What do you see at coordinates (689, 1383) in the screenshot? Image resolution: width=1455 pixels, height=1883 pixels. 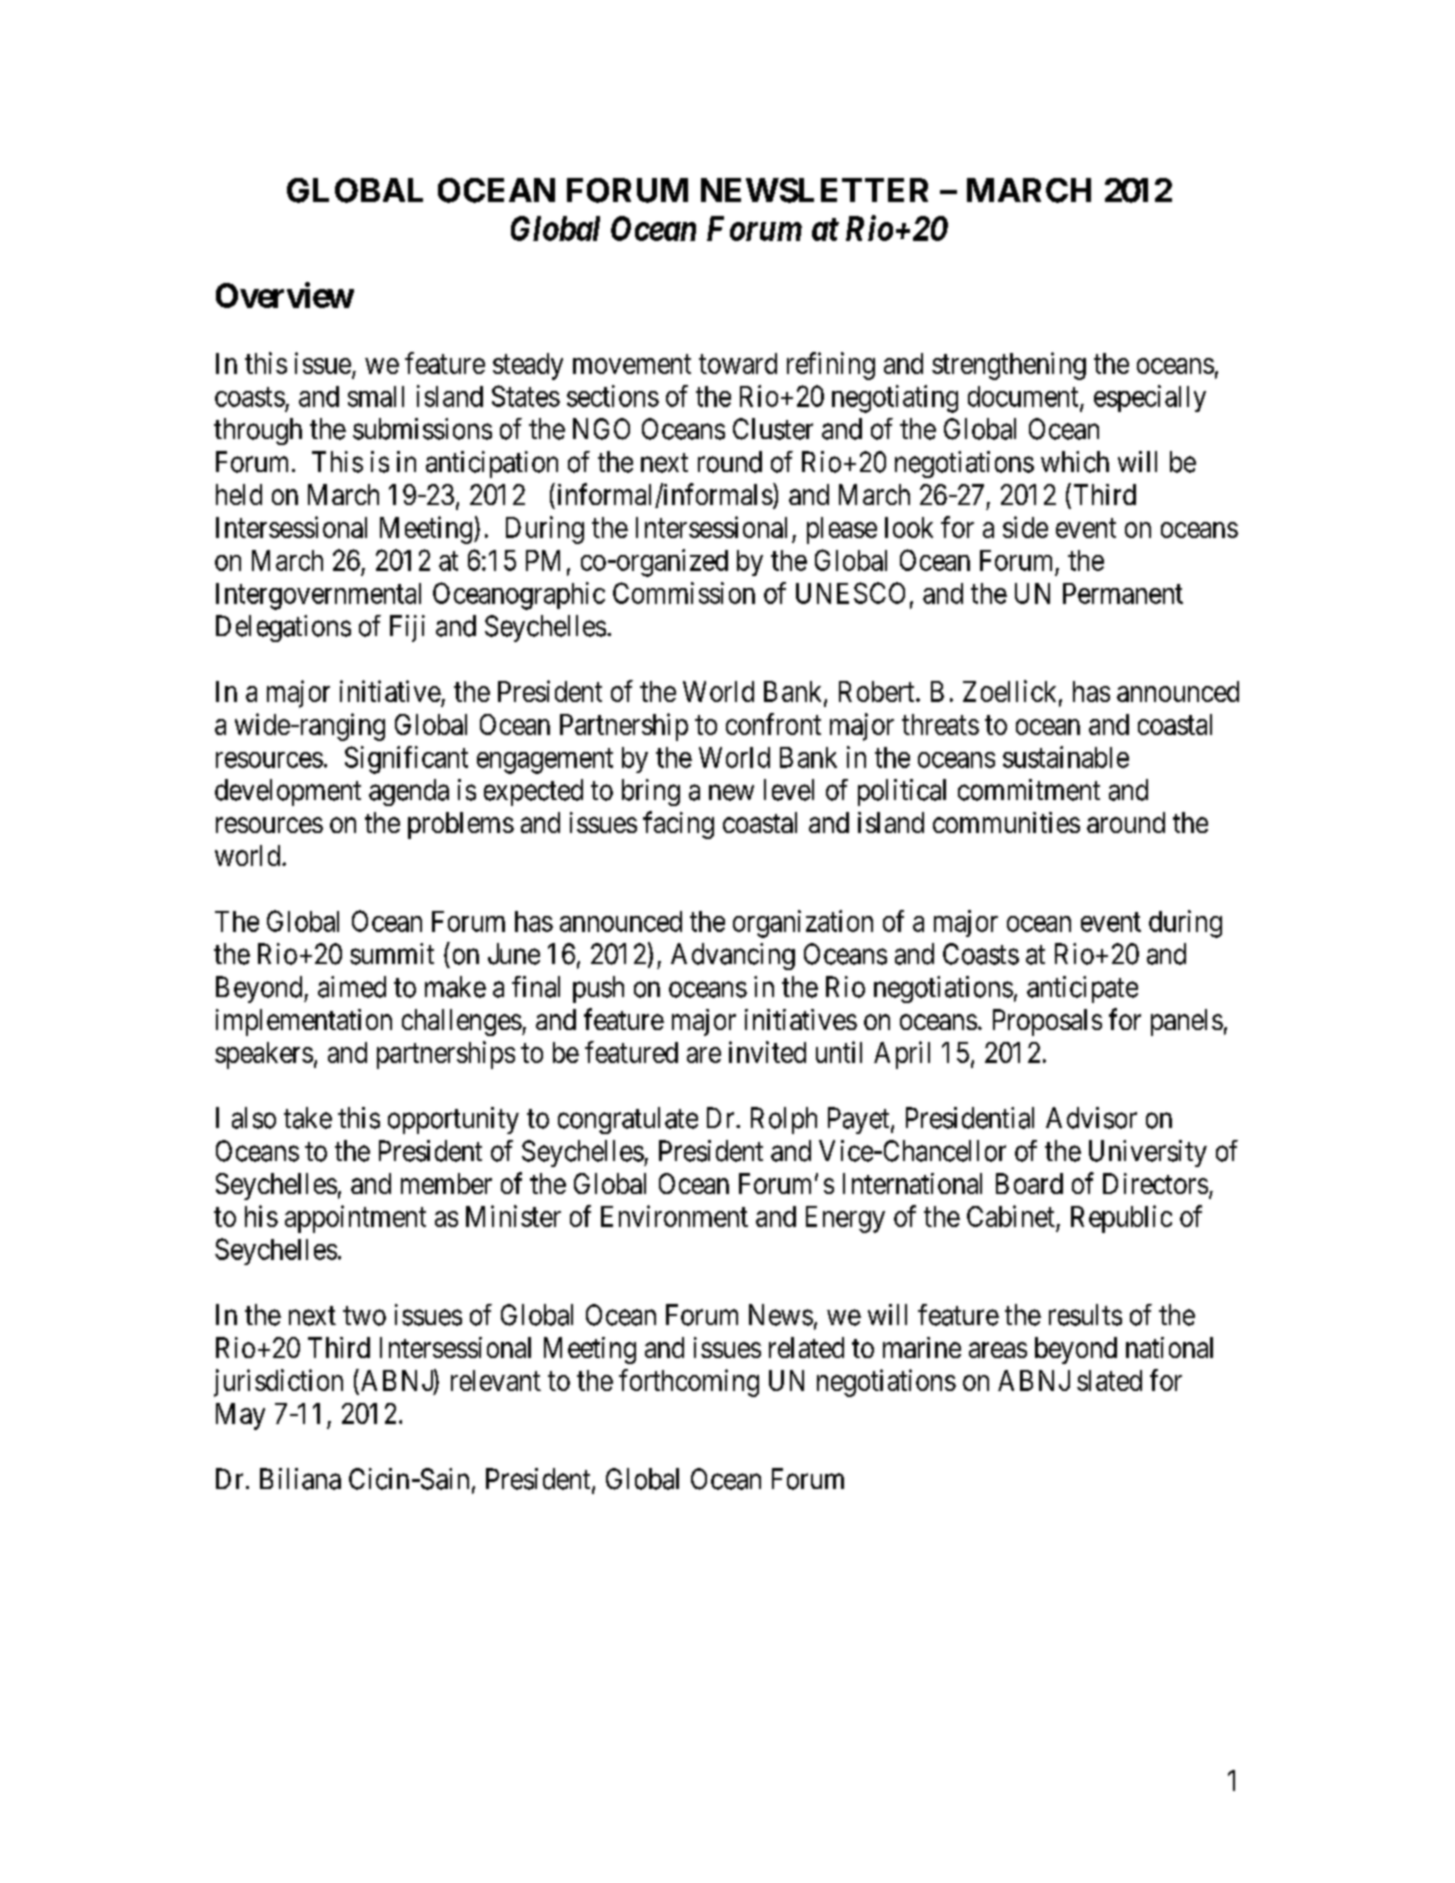 I see `forthcoming` at bounding box center [689, 1383].
